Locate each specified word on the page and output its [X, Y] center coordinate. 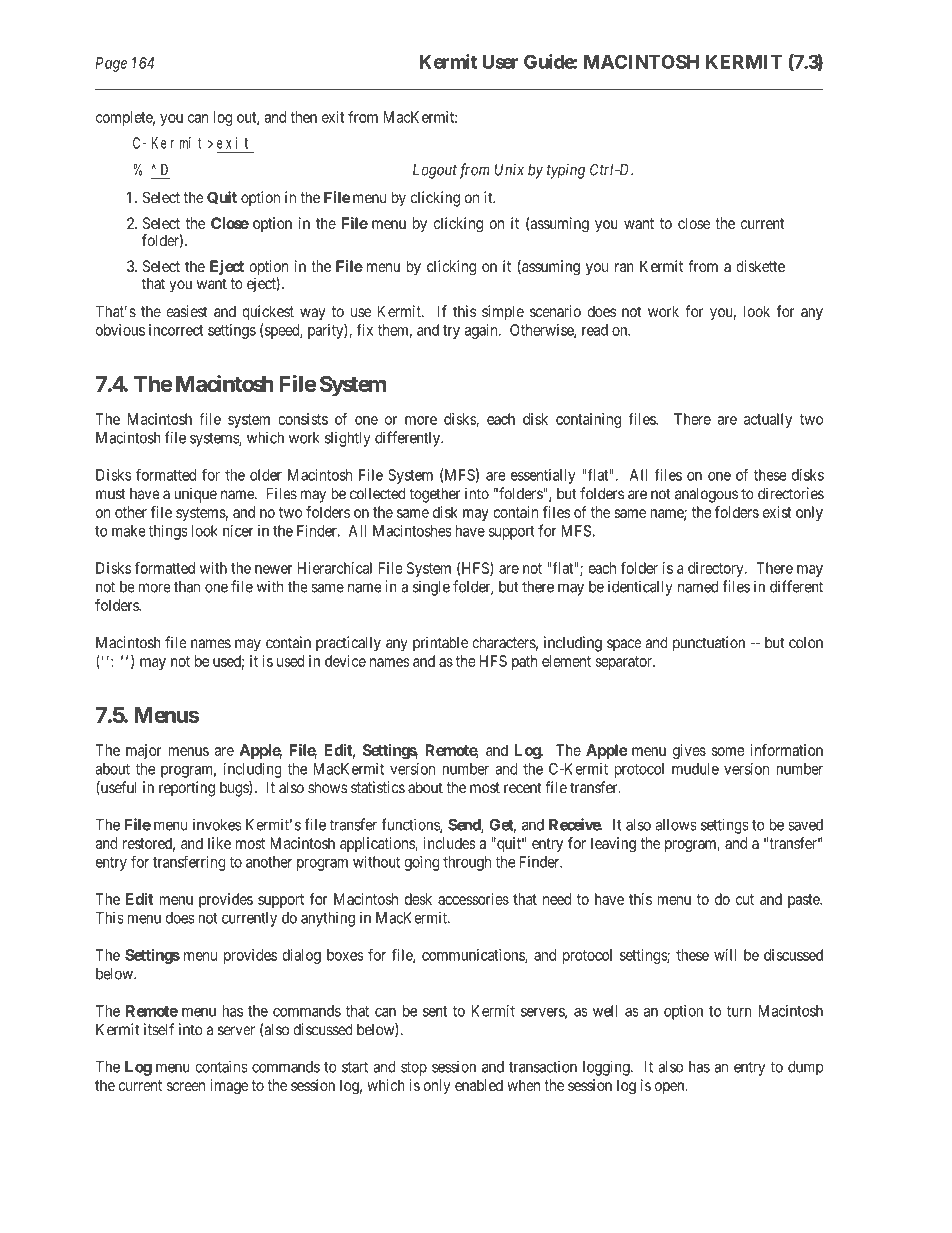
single [431, 588]
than [187, 587]
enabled [479, 1085]
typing [566, 171]
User [500, 62]
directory [717, 569]
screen [186, 1086]
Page [111, 64]
